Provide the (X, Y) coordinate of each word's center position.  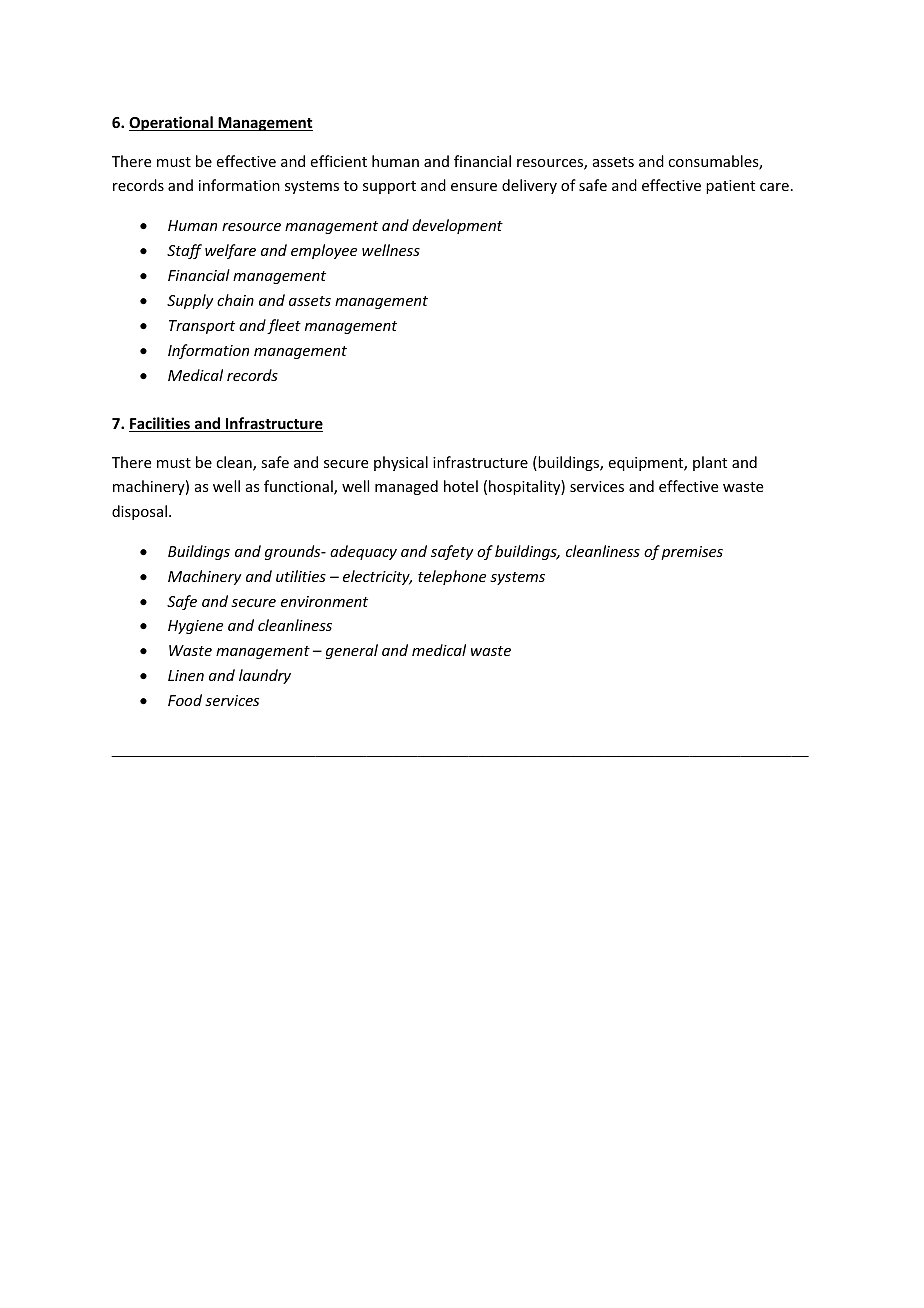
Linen (186, 675)
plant (710, 463)
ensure (474, 187)
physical (401, 463)
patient (730, 187)
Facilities (160, 424)
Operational (172, 123)
